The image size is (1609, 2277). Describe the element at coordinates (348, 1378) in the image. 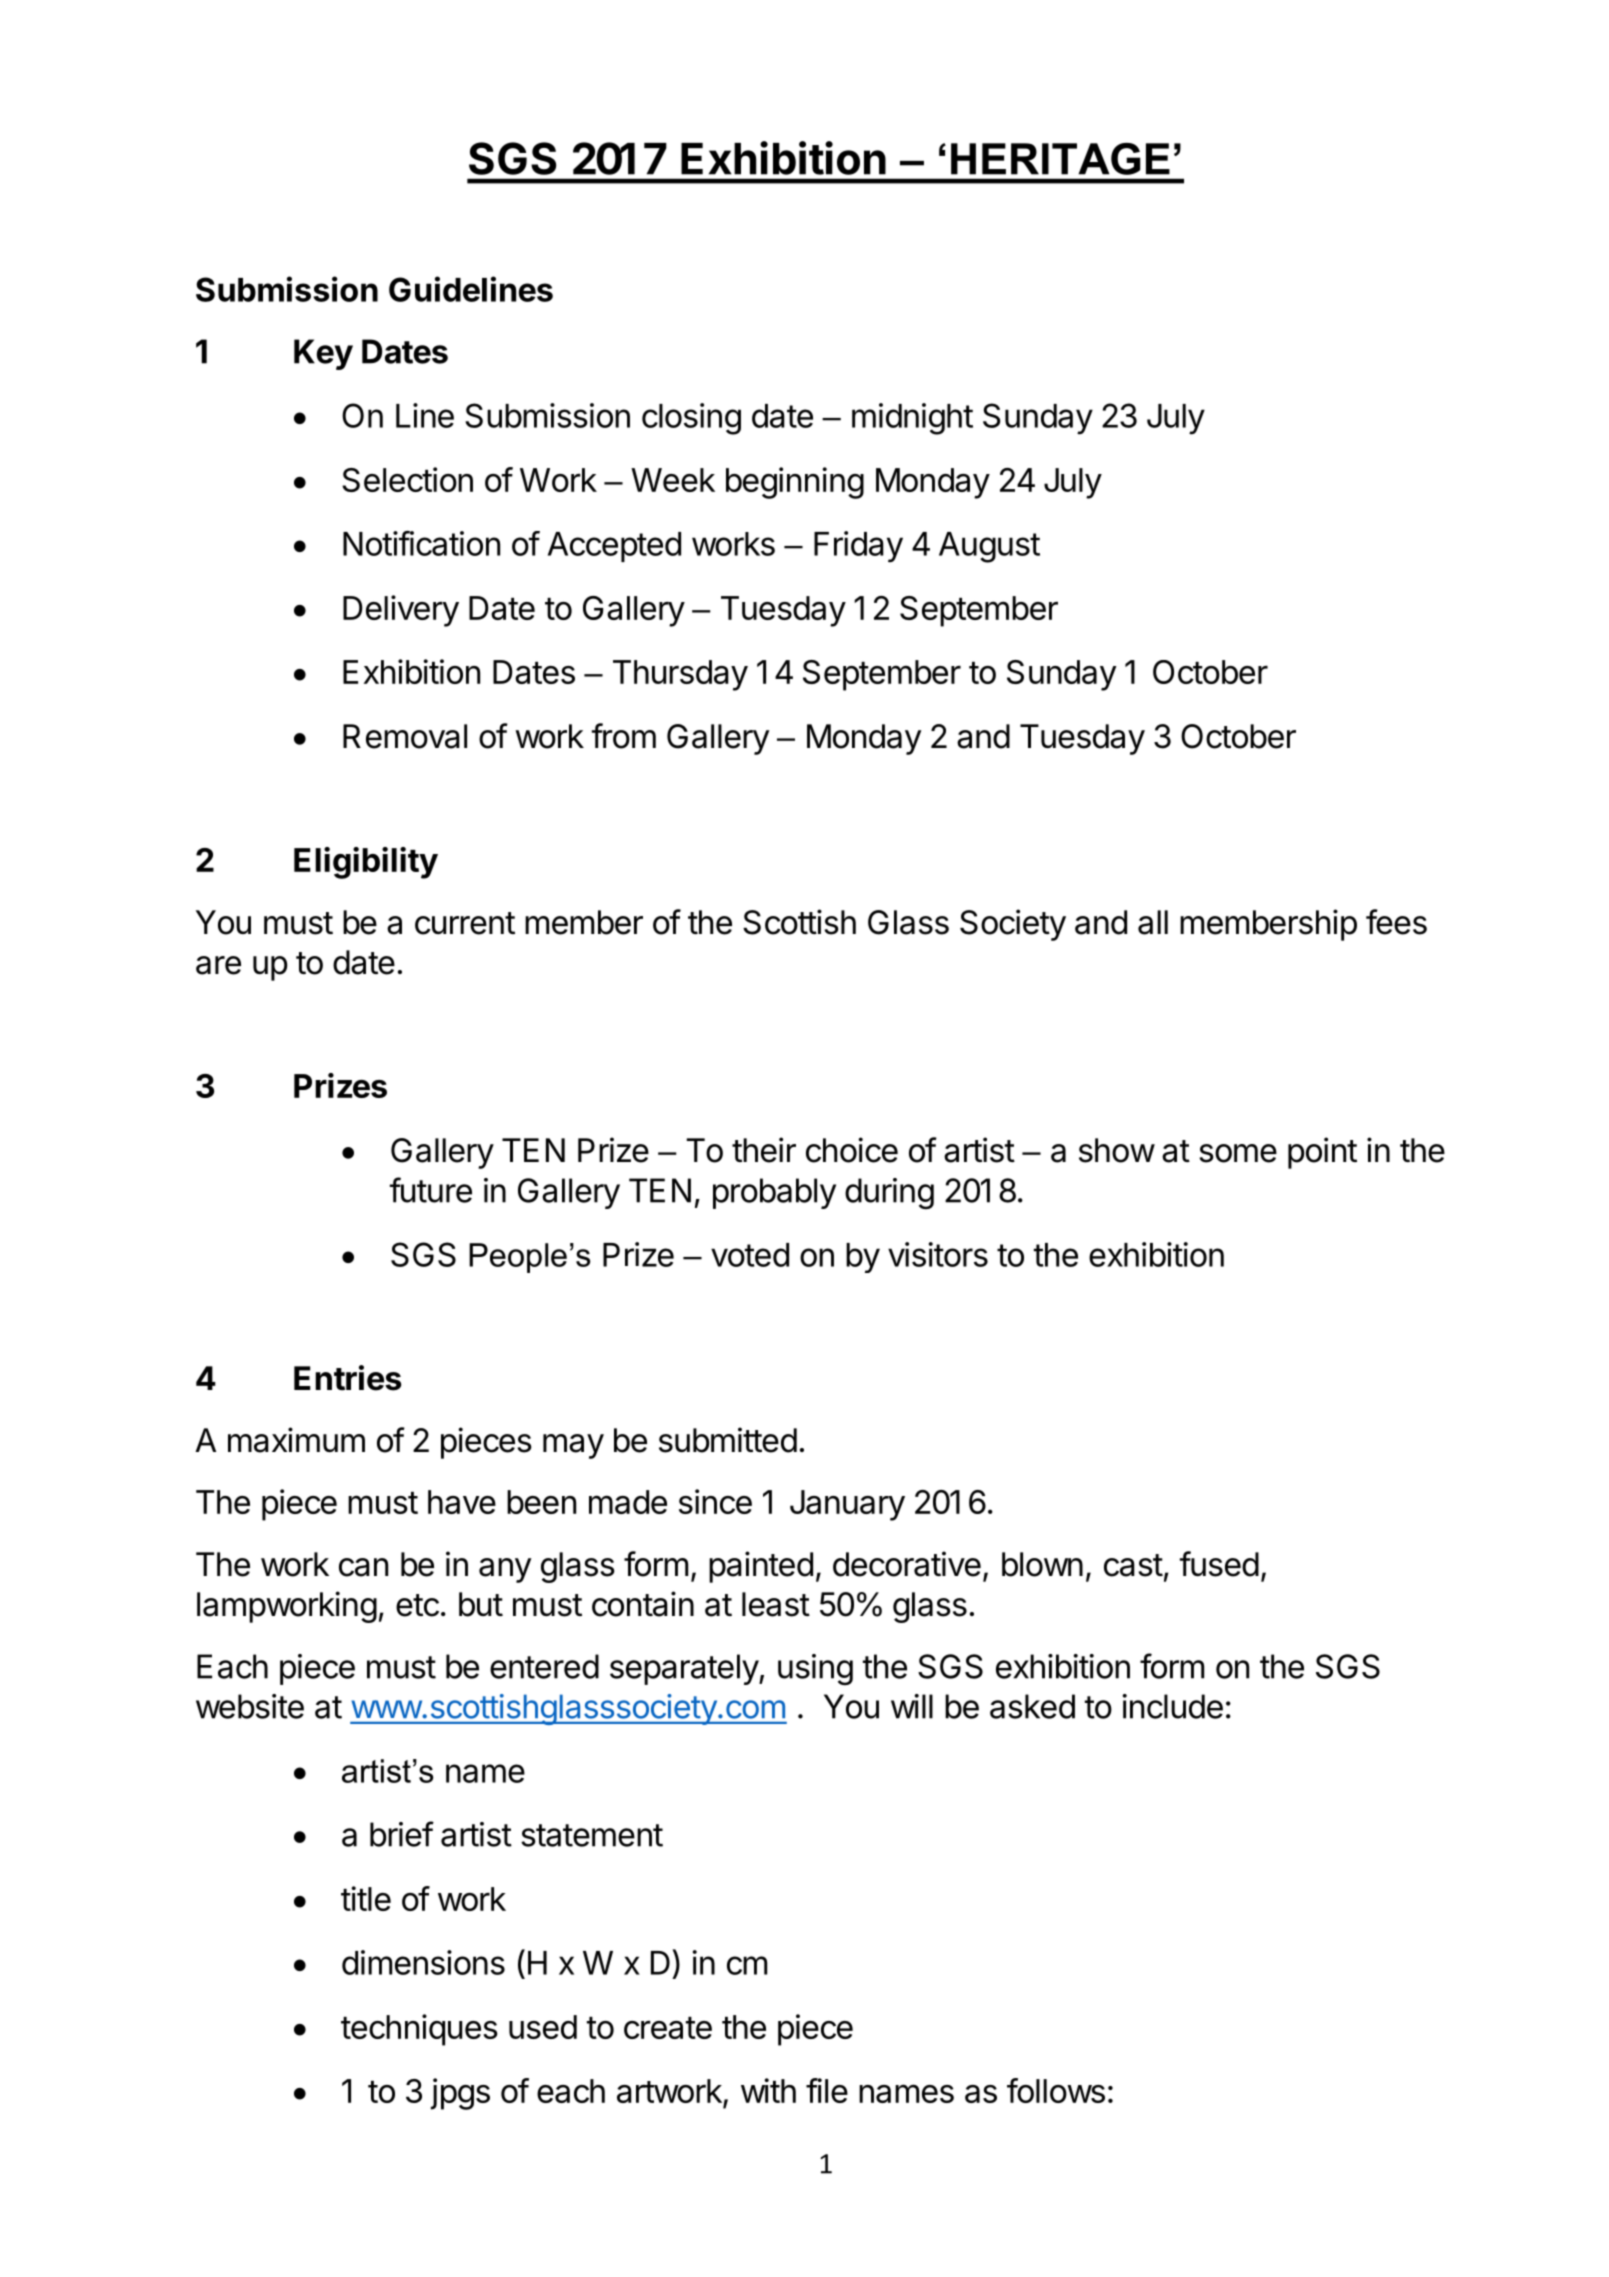

I see `Entries` at that location.
